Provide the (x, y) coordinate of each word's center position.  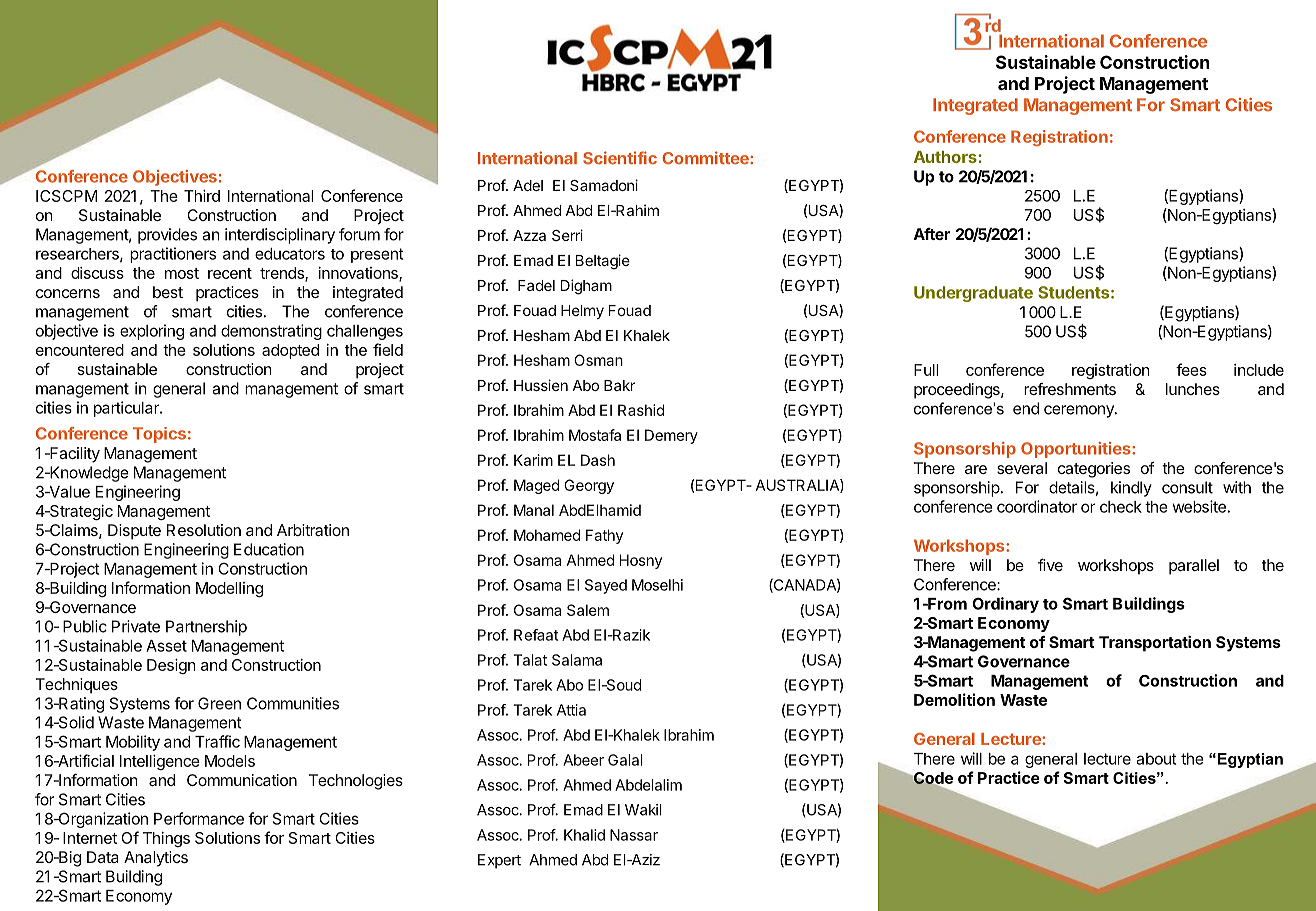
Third (202, 196)
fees (1191, 369)
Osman (598, 360)
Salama (577, 660)
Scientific (620, 158)
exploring (152, 332)
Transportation (1155, 644)
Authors (945, 157)
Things (166, 839)
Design (171, 666)
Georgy (589, 486)
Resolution (204, 530)
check (1121, 507)
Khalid (584, 835)
